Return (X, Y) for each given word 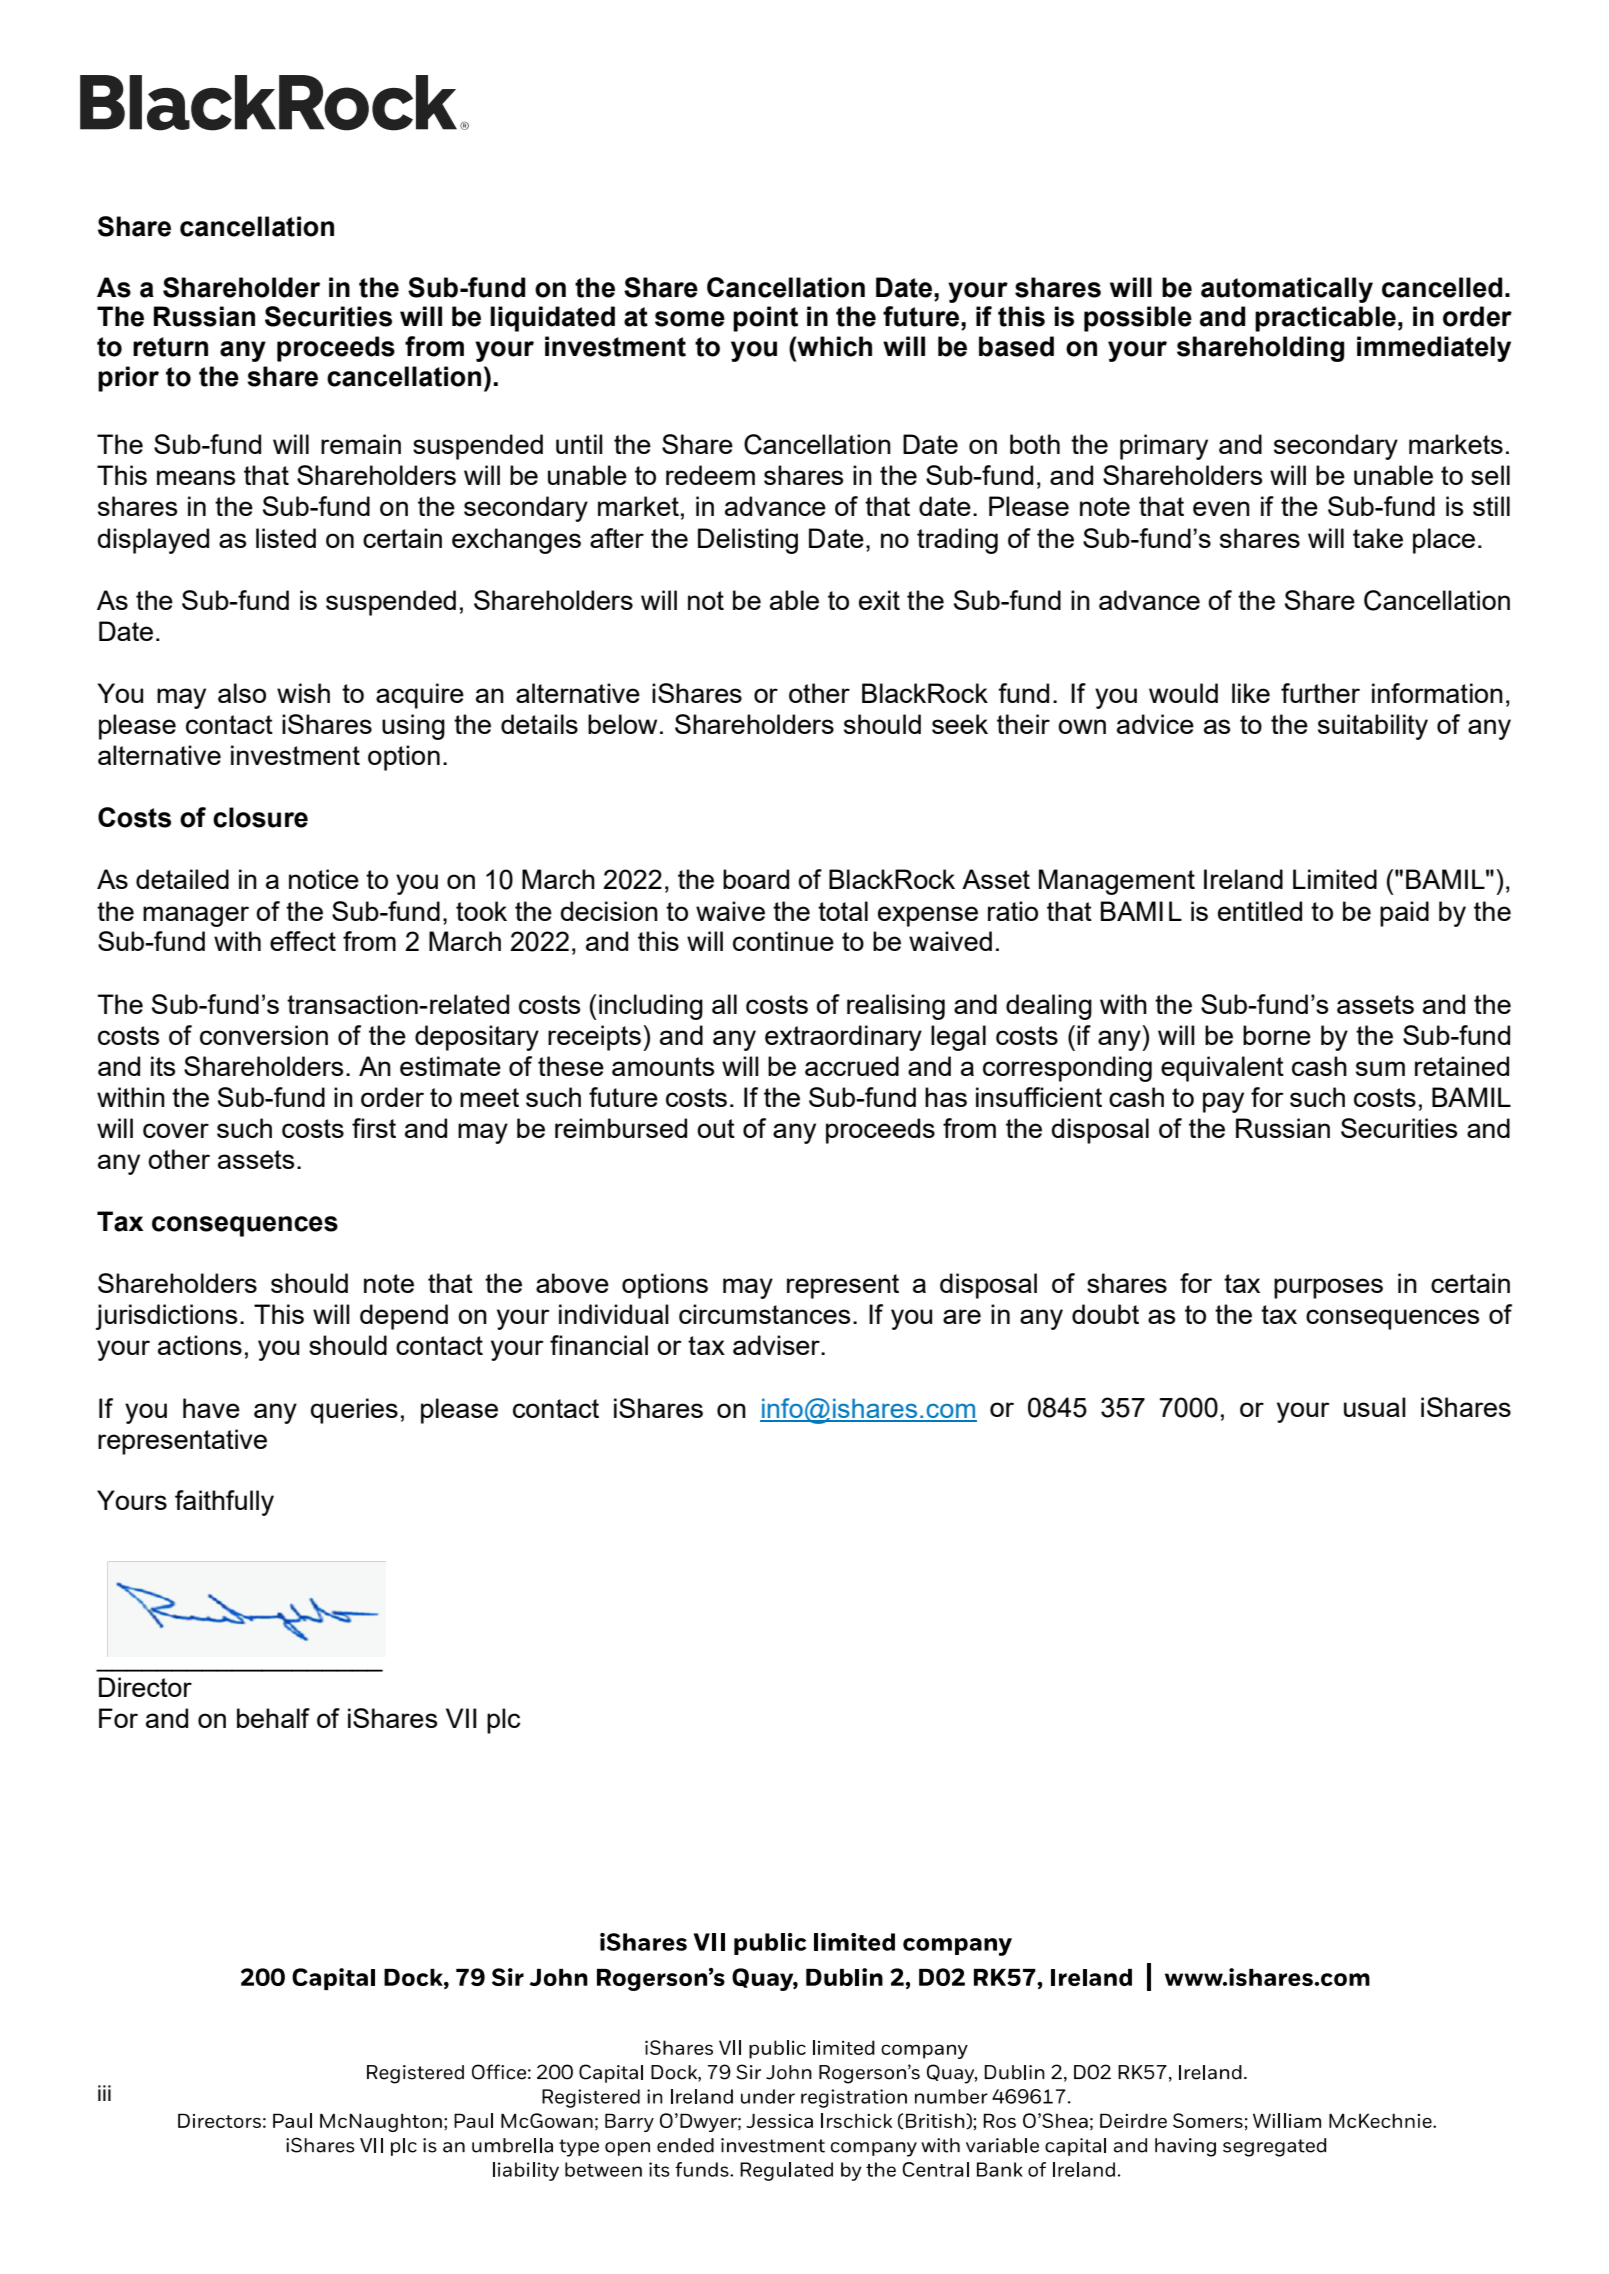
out (716, 1128)
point (765, 319)
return (170, 347)
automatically (1287, 290)
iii (104, 2093)
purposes (1328, 1288)
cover (176, 1130)
